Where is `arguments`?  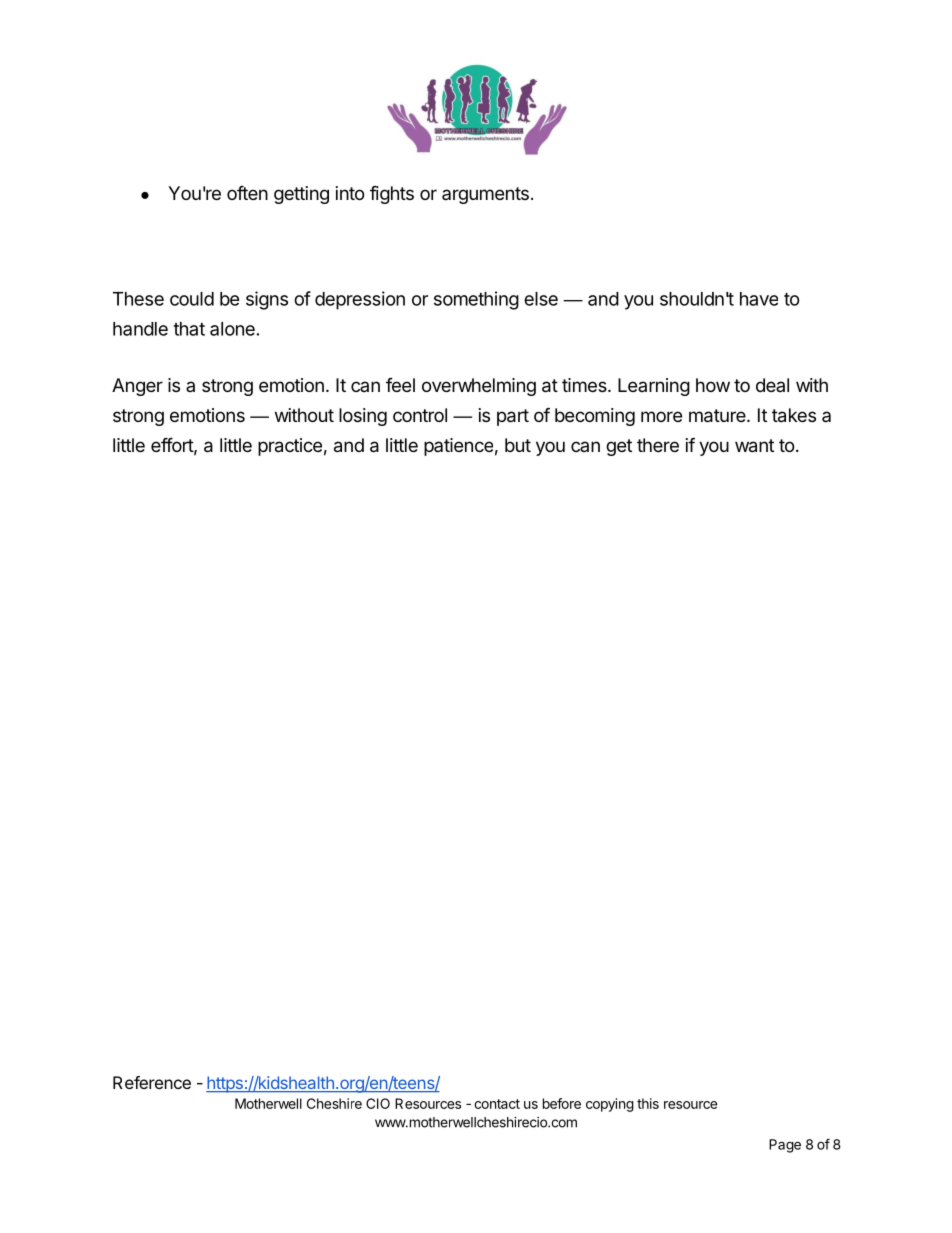
arguments is located at coordinates (485, 195).
